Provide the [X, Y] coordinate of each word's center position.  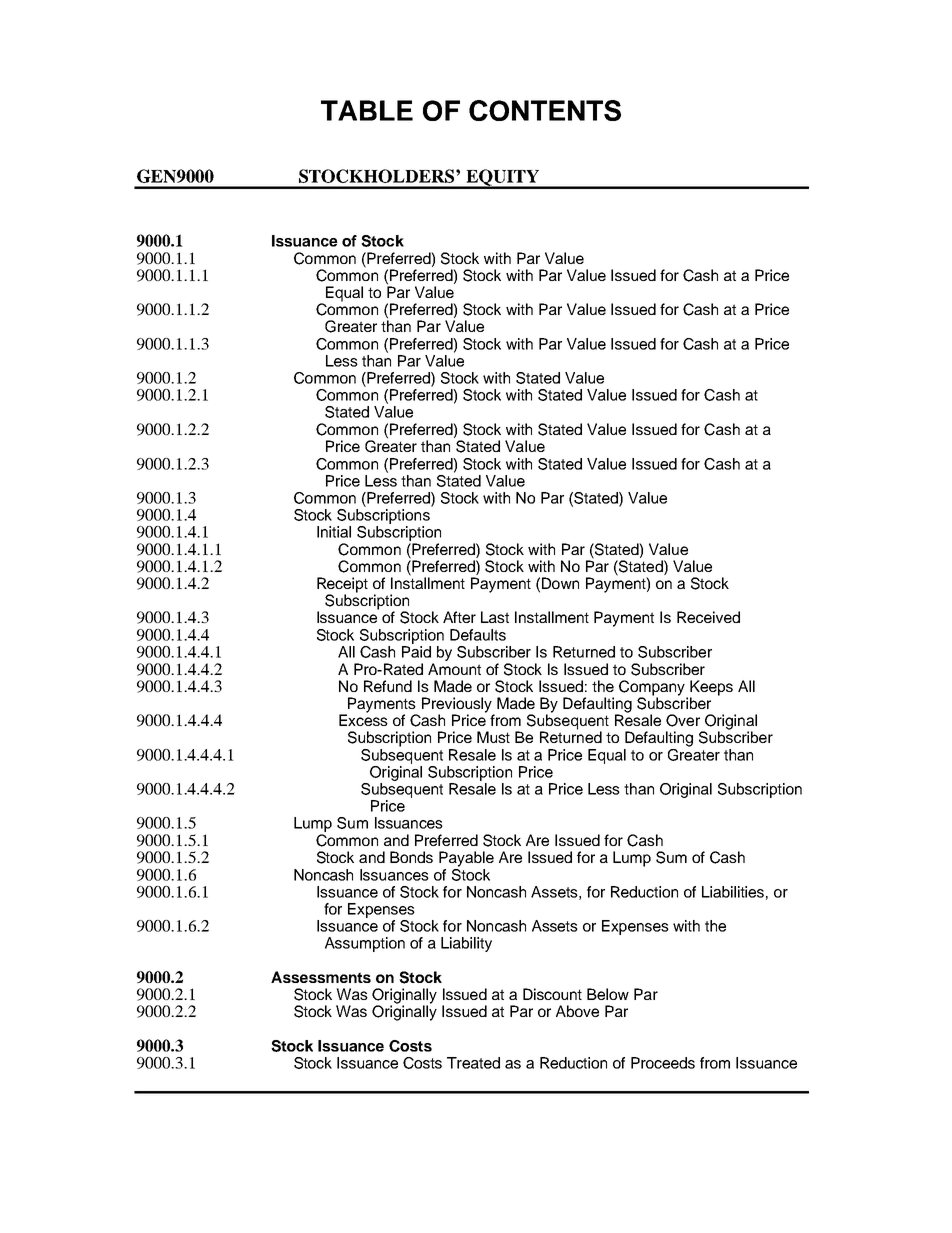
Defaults [478, 635]
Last [495, 617]
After [459, 617]
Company [653, 689]
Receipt [342, 586]
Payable [466, 859]
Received [708, 617]
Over [683, 720]
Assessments [321, 977]
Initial [334, 532]
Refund [388, 686]
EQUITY [503, 178]
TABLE [367, 110]
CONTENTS [545, 110]
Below [608, 994]
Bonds [411, 857]
